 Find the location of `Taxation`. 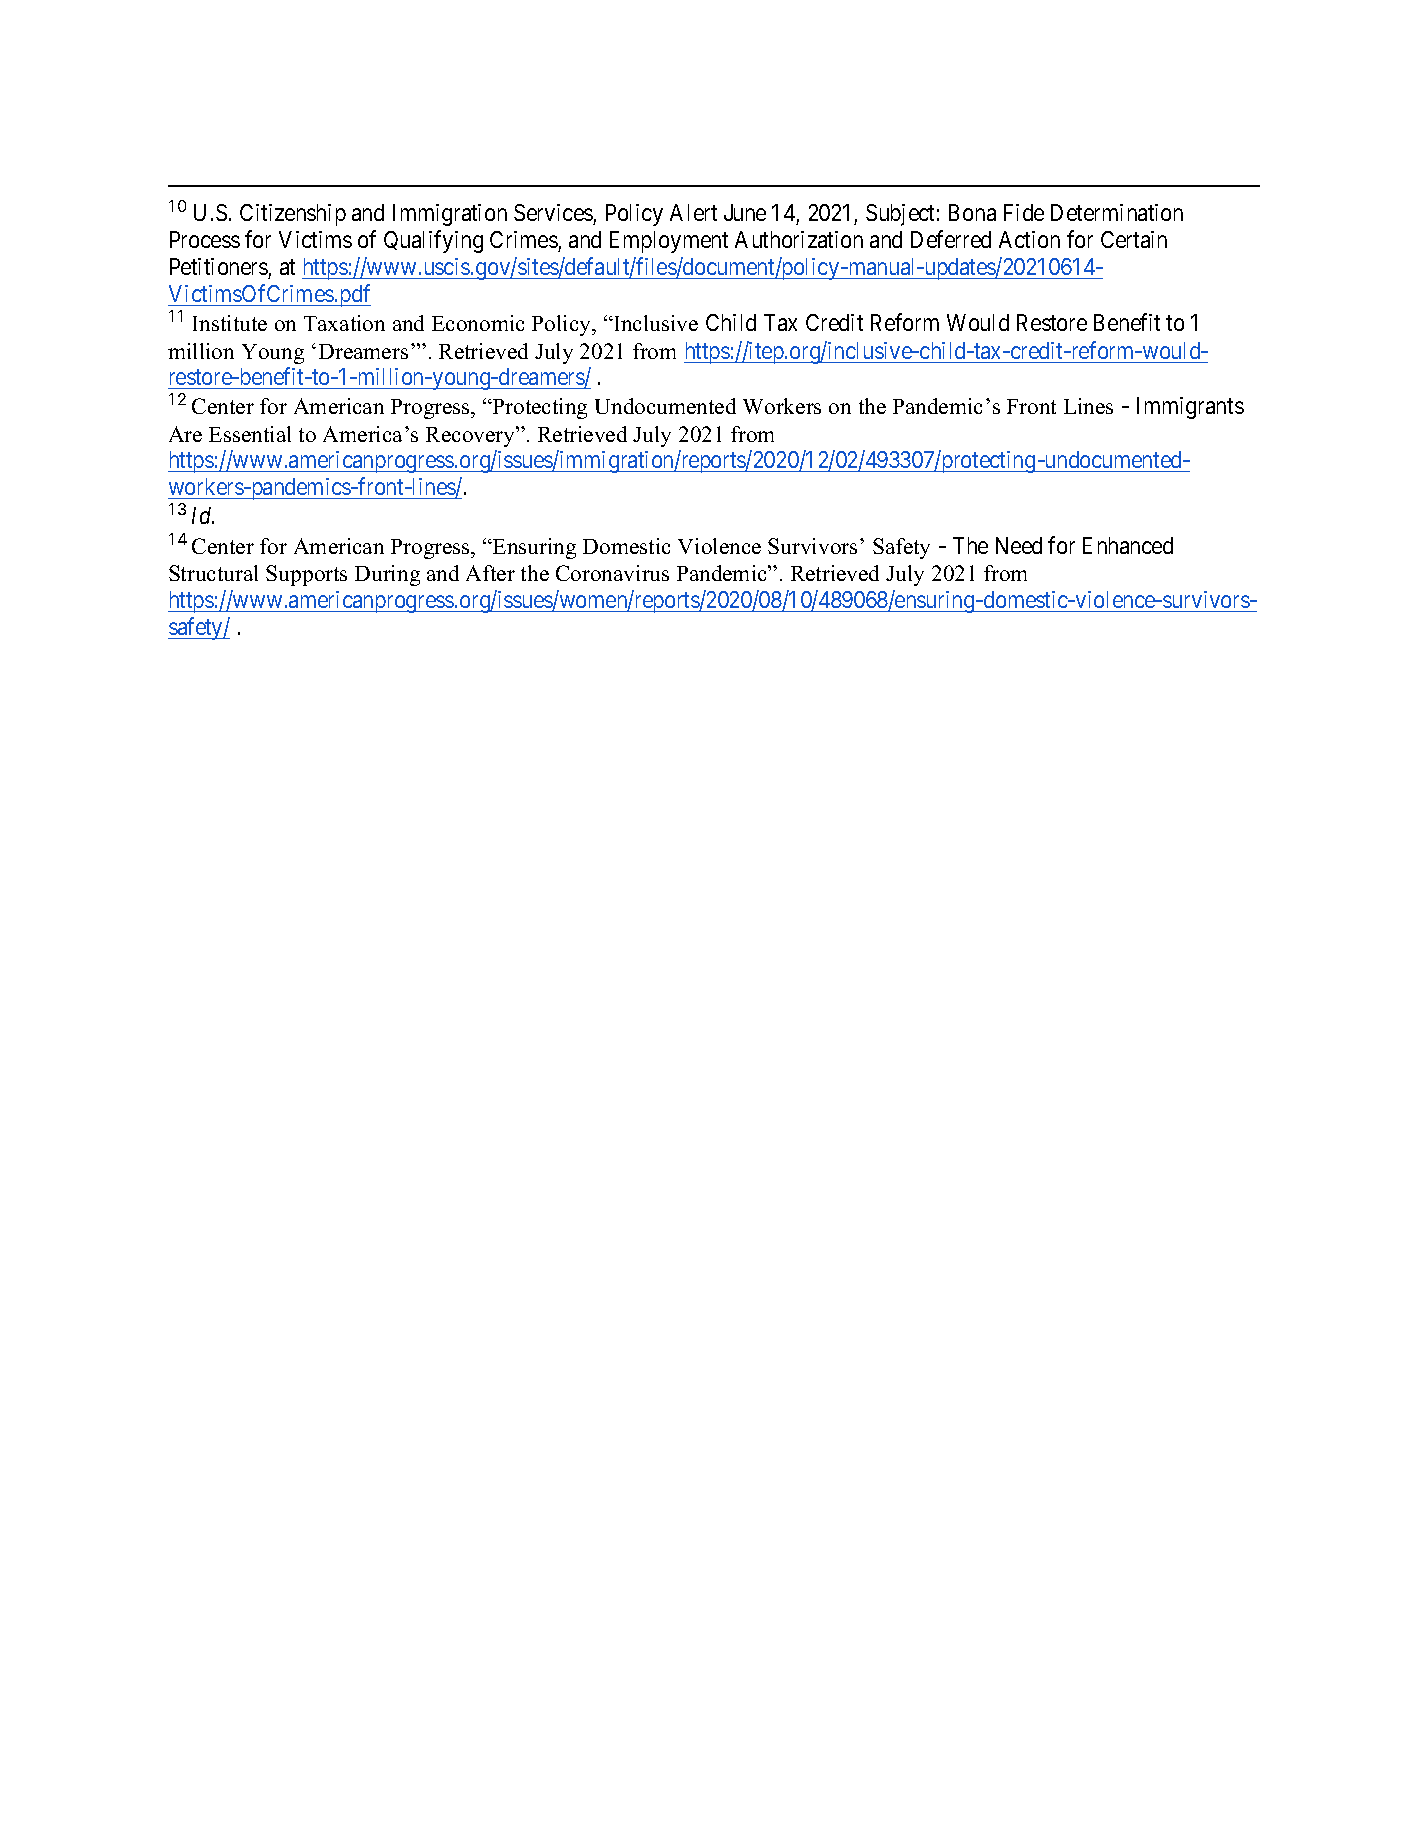

Taxation is located at coordinates (344, 323).
